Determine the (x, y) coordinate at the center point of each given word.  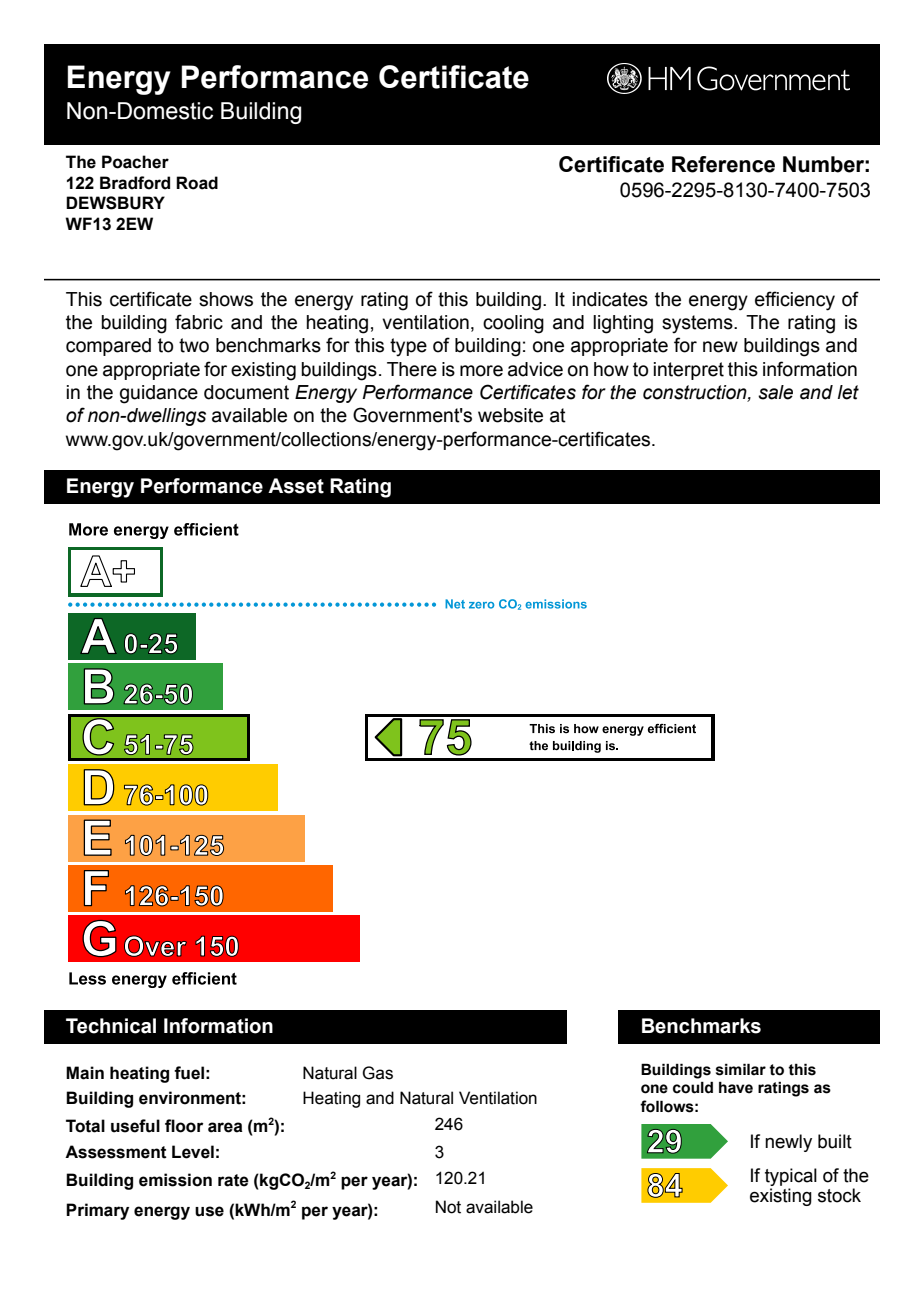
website (510, 415)
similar (741, 1069)
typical (791, 1178)
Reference (723, 164)
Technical (111, 1026)
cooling (513, 324)
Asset (296, 486)
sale (775, 392)
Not (448, 1207)
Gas (377, 1073)
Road (197, 183)
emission (175, 1180)
